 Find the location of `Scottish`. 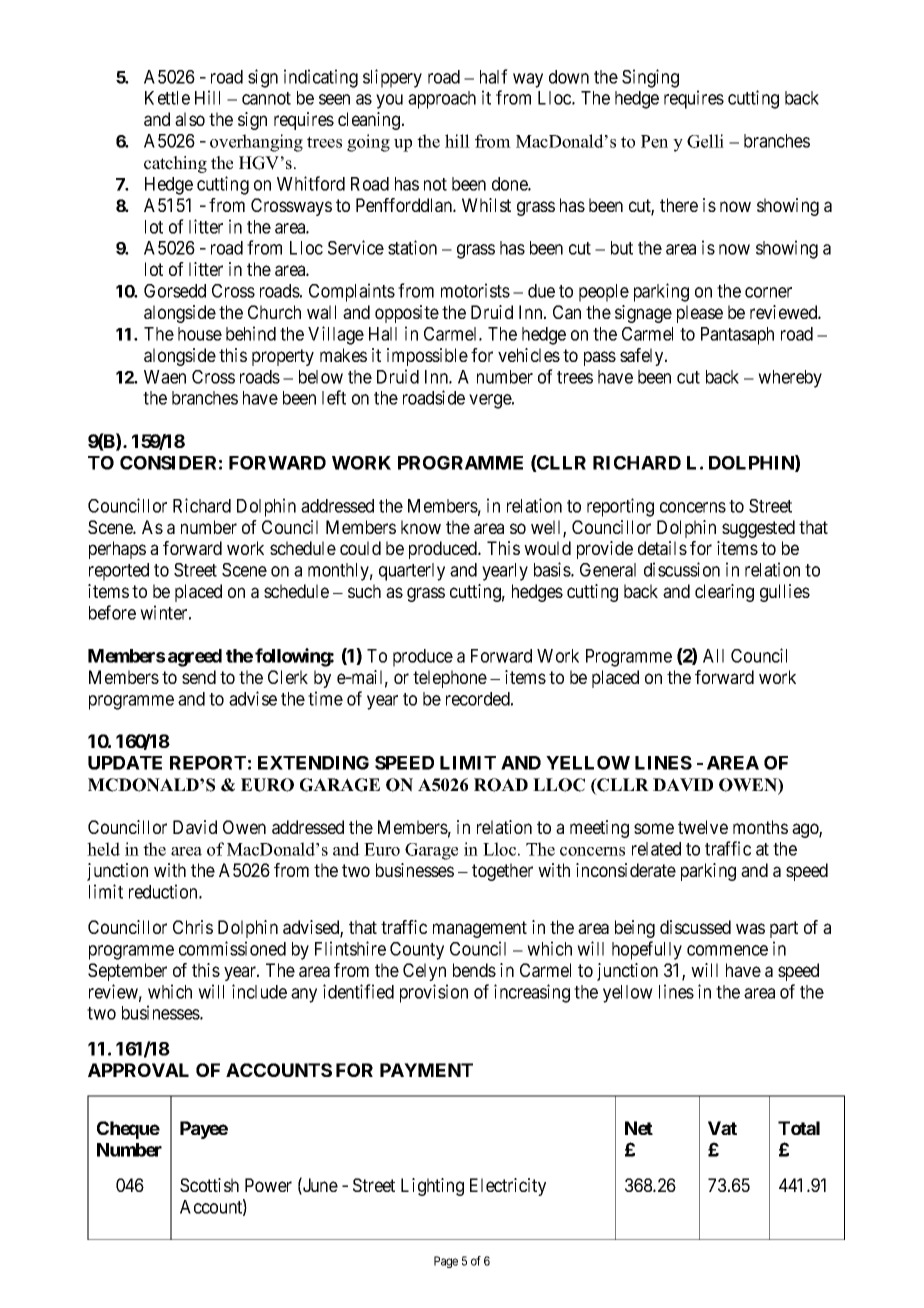

Scottish is located at coordinates (209, 1185).
